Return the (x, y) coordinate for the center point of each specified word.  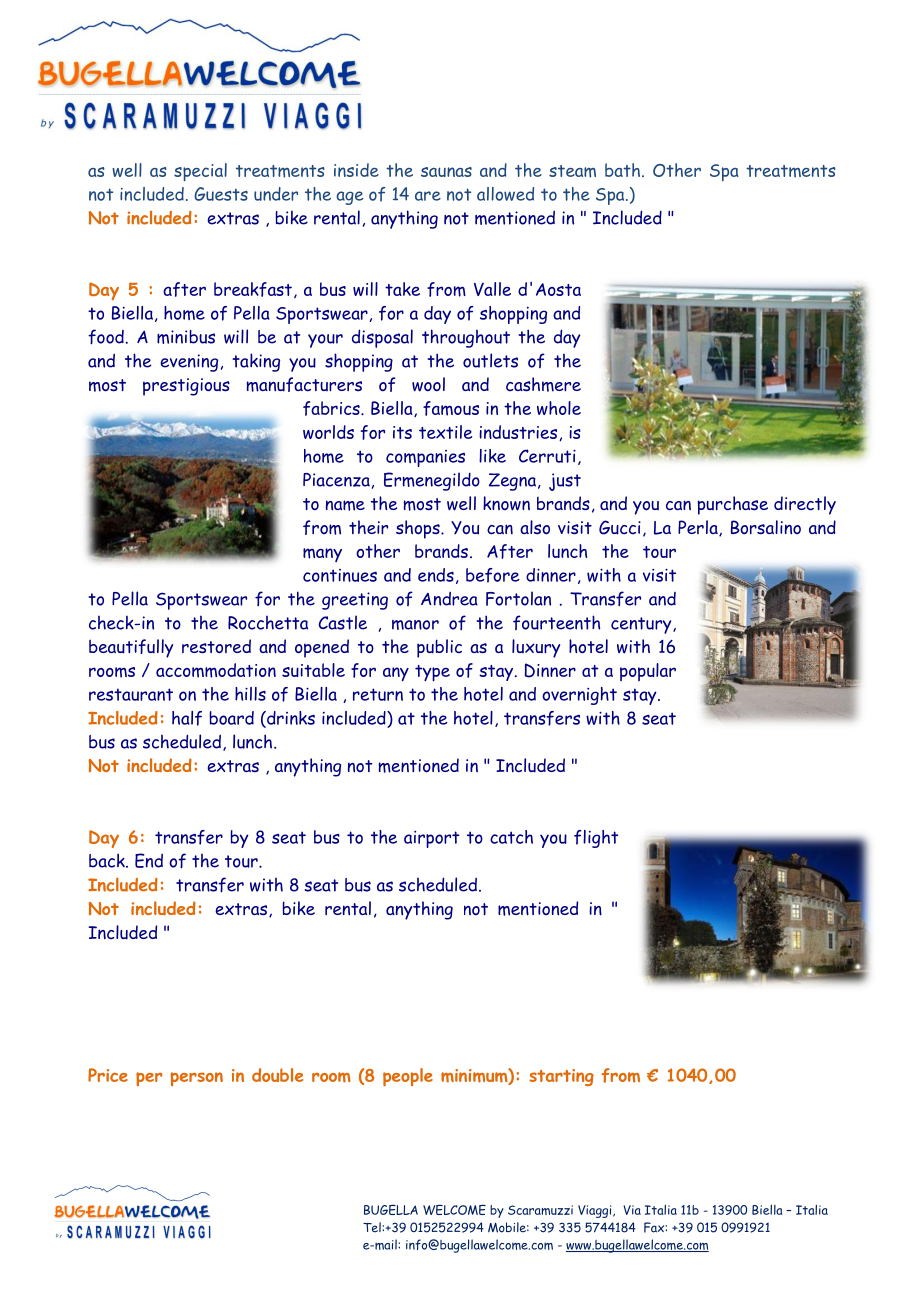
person (197, 1079)
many (322, 555)
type (432, 673)
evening (189, 363)
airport (431, 839)
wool (428, 384)
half (187, 718)
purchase (733, 505)
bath (622, 170)
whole (559, 408)
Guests (221, 194)
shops (419, 529)
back (108, 860)
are (428, 196)
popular (648, 672)
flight (596, 839)
